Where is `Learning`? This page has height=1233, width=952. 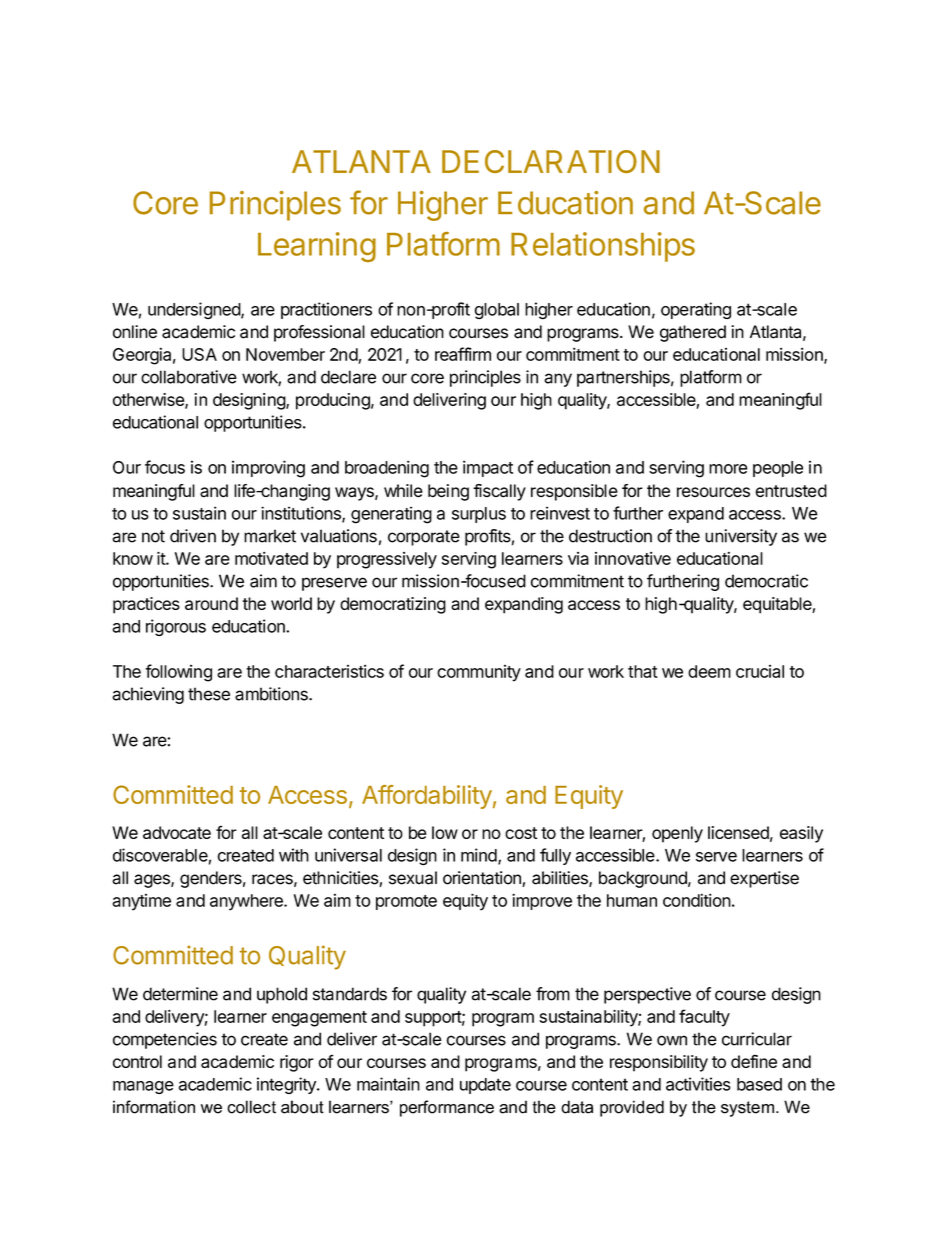
Learning is located at coordinates (317, 247).
